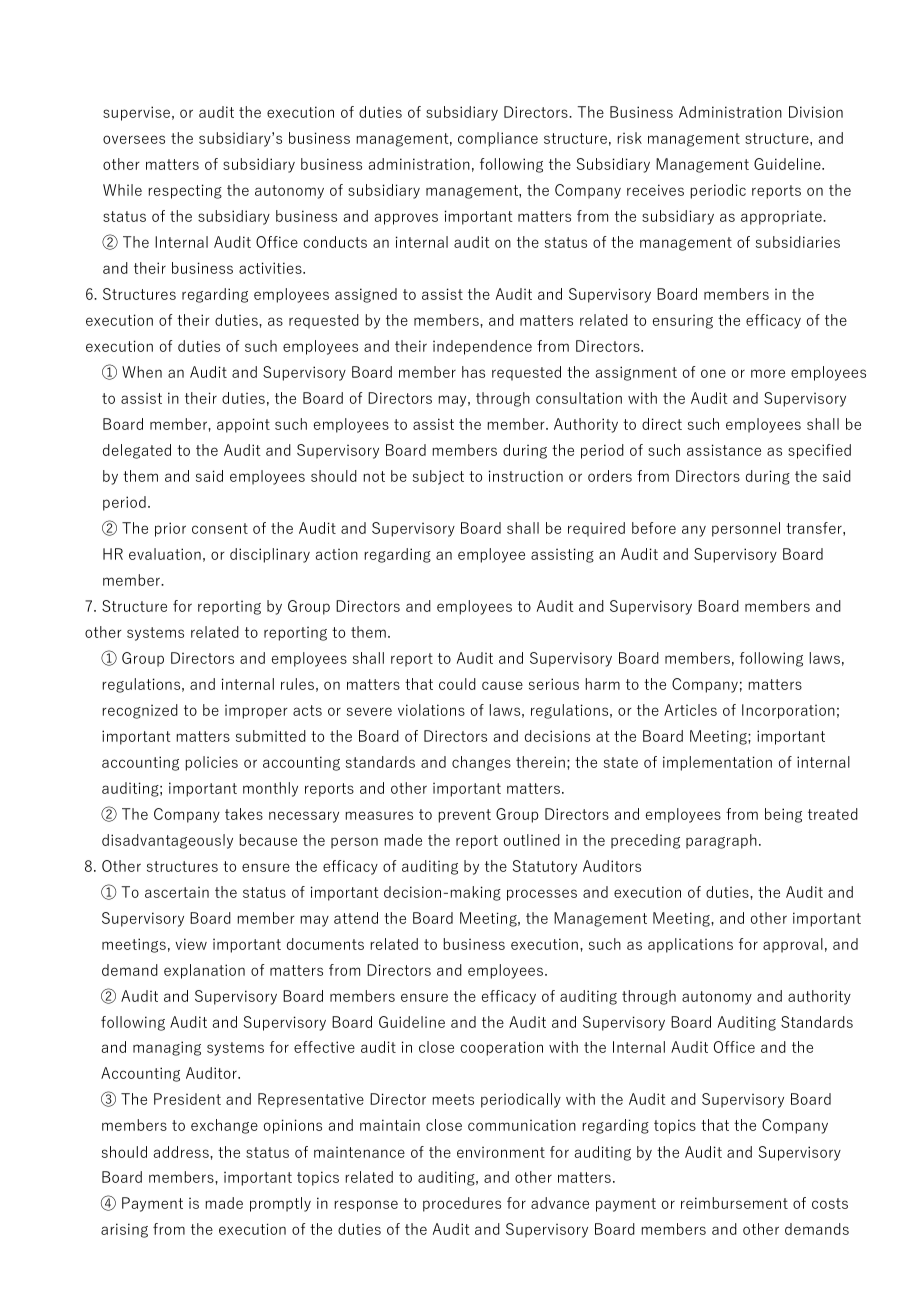  I want to click on respecting, so click(185, 191).
